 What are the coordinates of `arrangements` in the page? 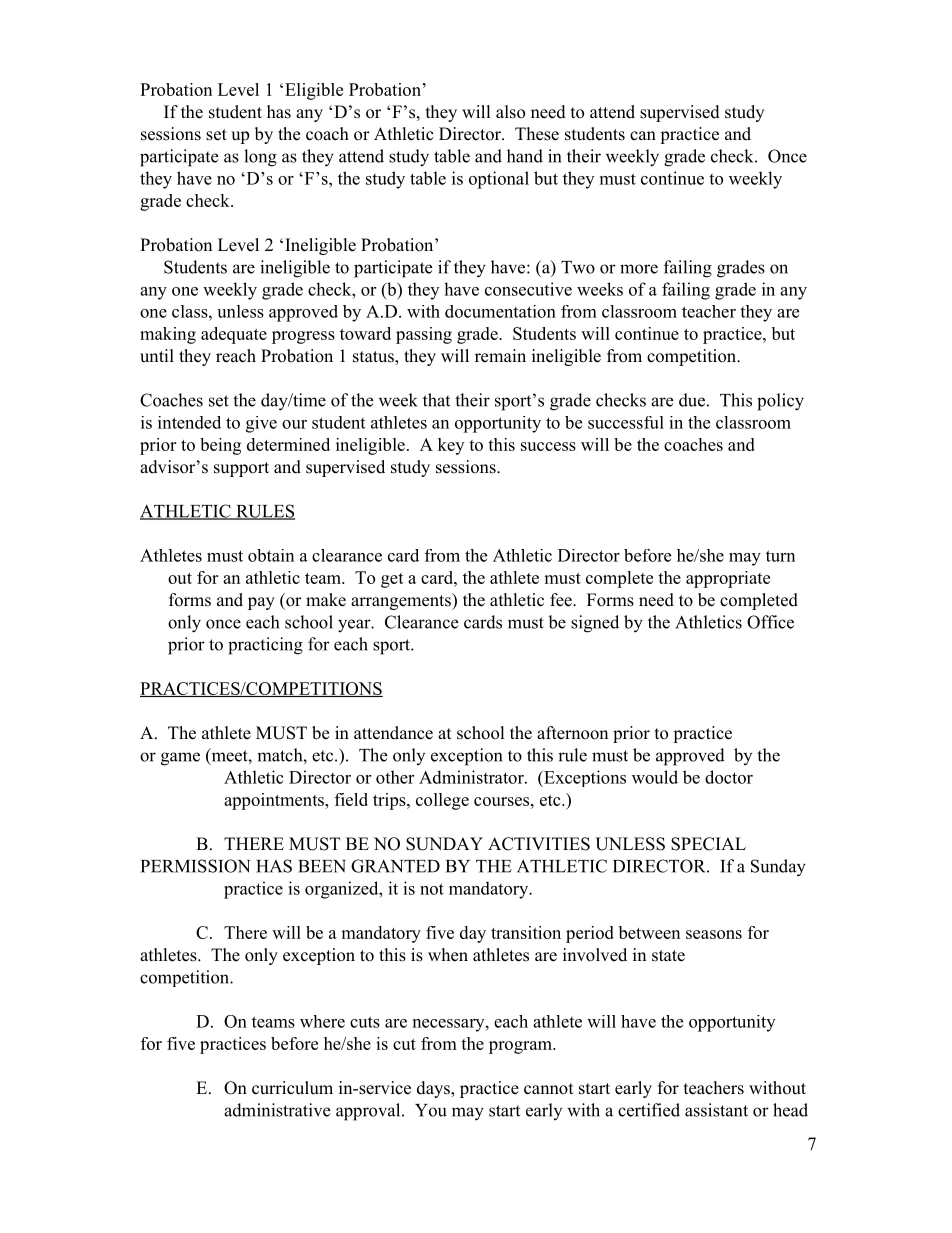 It's located at (402, 601).
